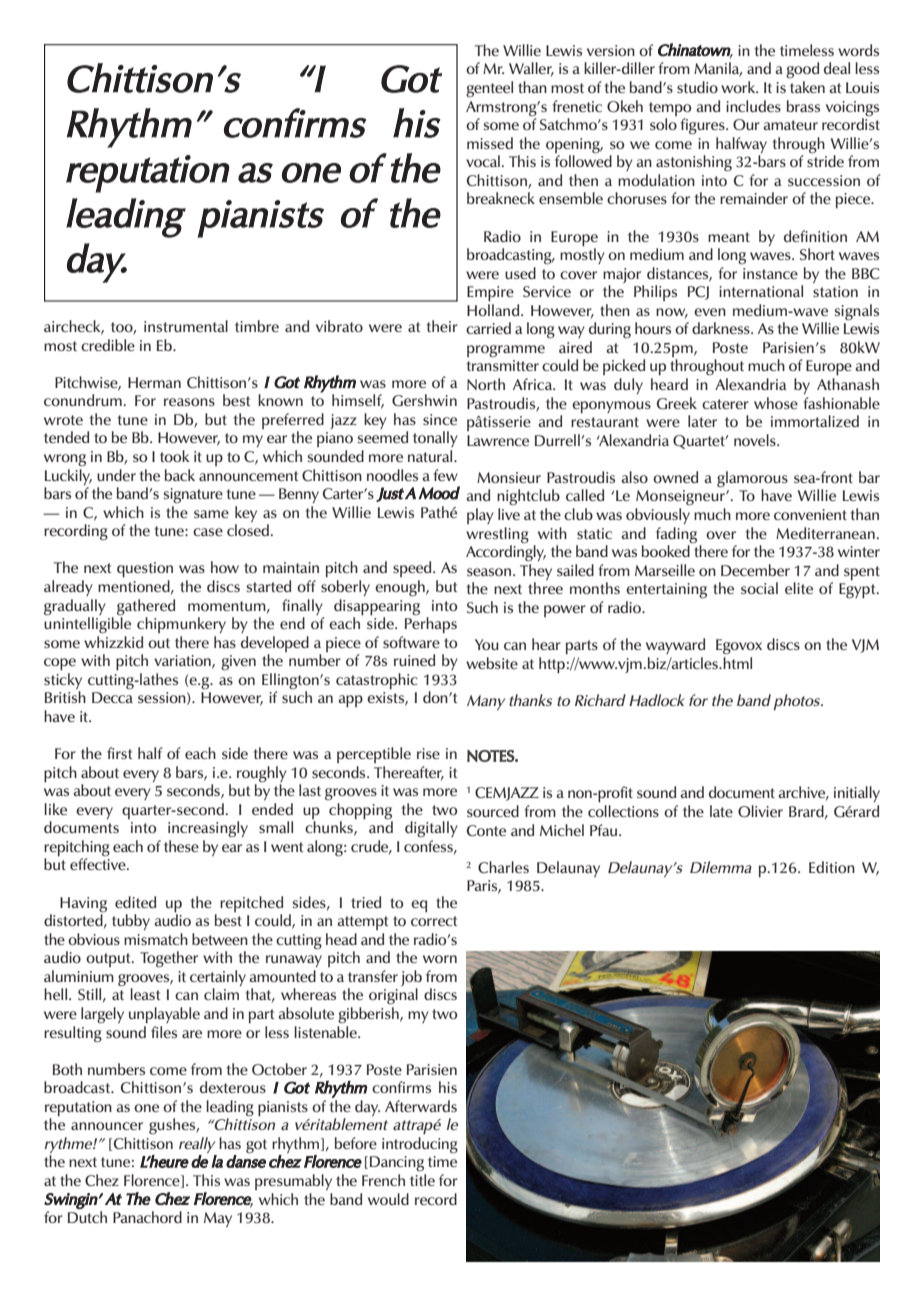 The image size is (924, 1308). I want to click on unintelligible, so click(87, 625).
